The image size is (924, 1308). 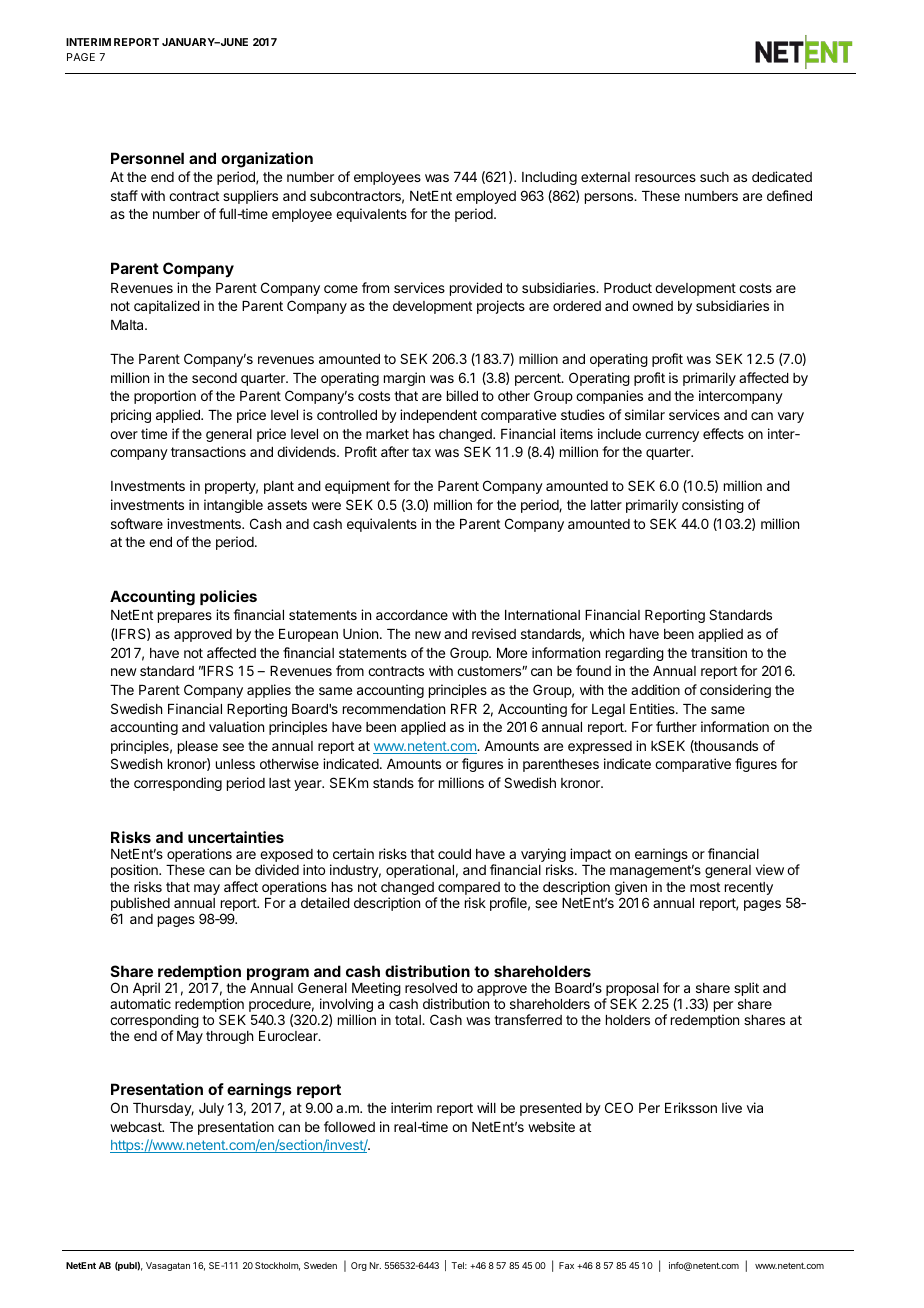 I want to click on Fax, so click(x=566, y=1265).
